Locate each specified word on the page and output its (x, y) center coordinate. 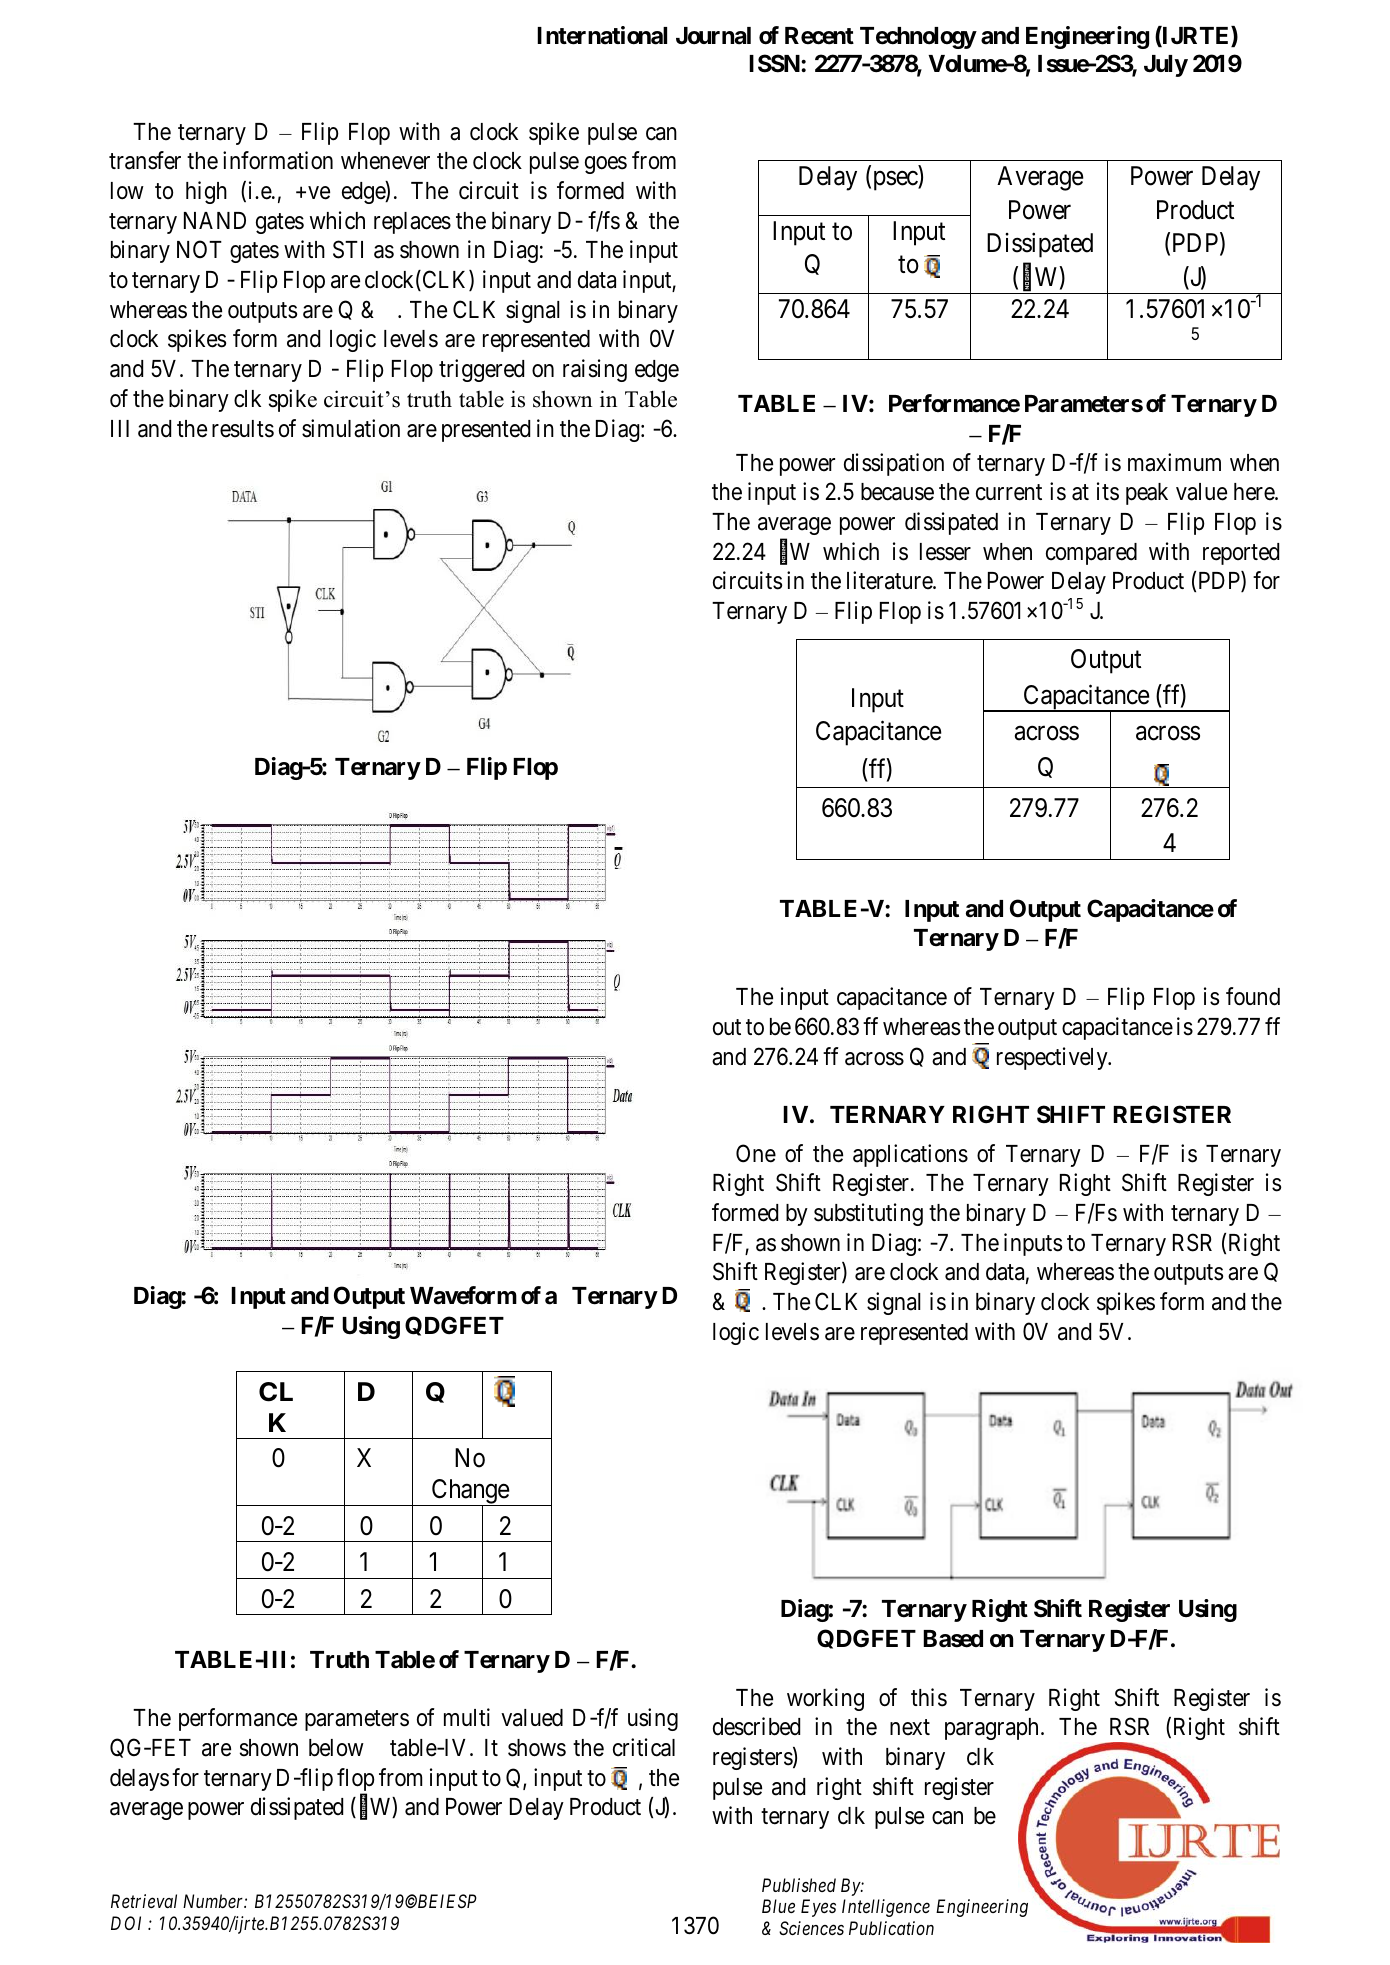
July (1166, 66)
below (336, 1748)
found (1253, 996)
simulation (351, 428)
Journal (713, 36)
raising (595, 370)
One (756, 1153)
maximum (1174, 462)
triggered (481, 370)
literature (890, 580)
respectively (1053, 1058)
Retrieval (144, 1901)
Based (953, 1639)
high (206, 192)
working (825, 1699)
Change (469, 1493)
